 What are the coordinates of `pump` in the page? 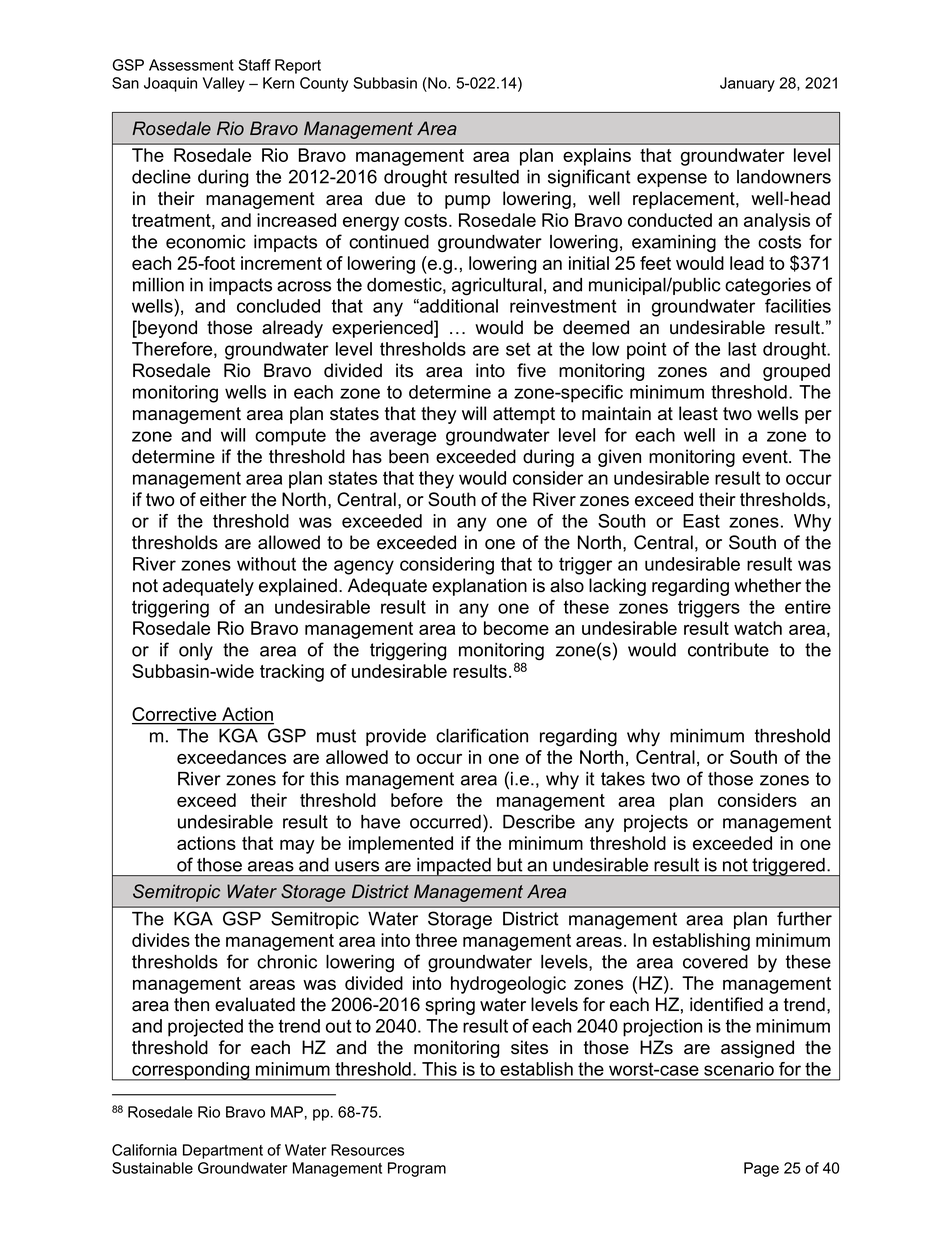 It's located at (467, 202).
